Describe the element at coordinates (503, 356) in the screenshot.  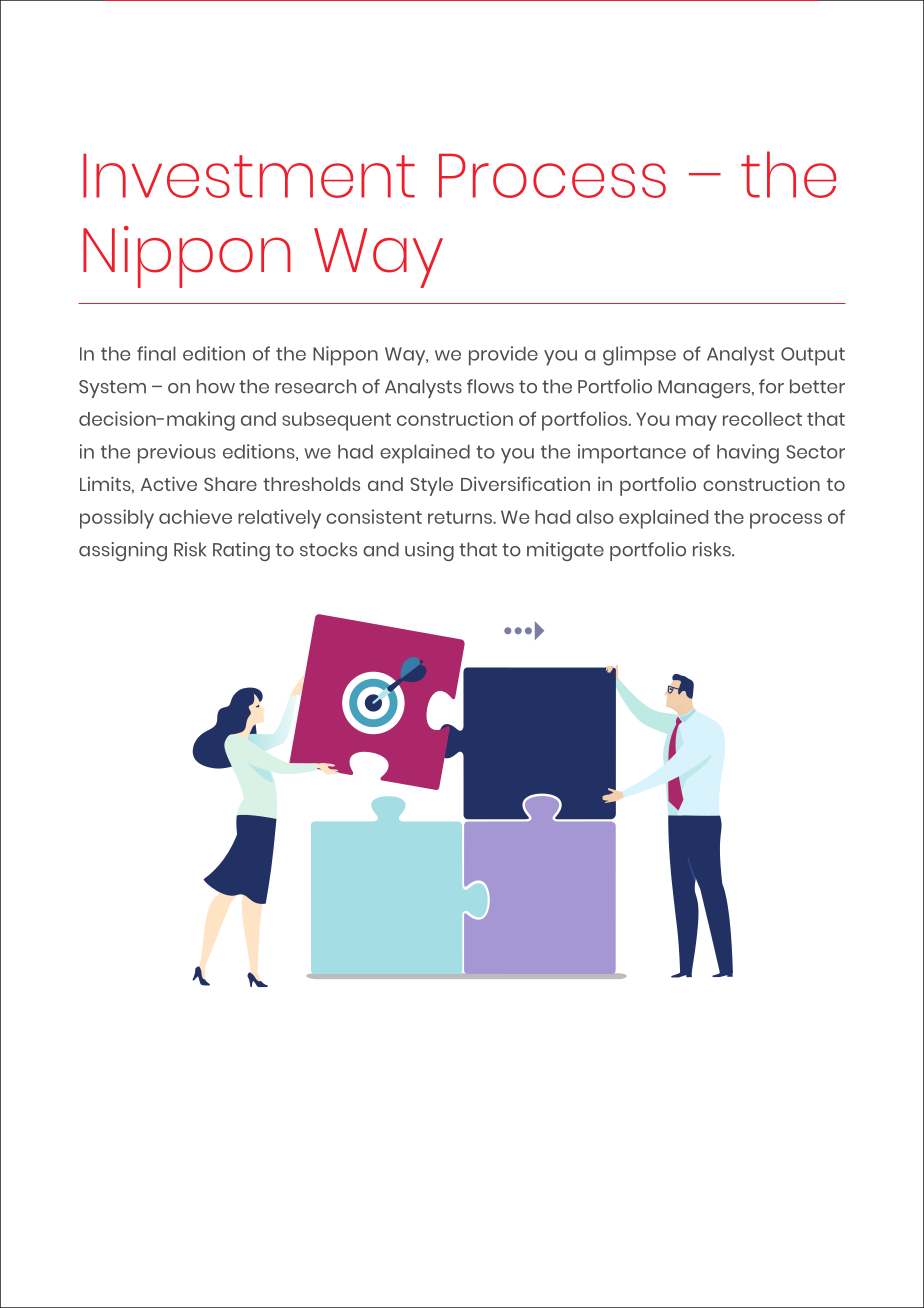
I see `provide` at that location.
